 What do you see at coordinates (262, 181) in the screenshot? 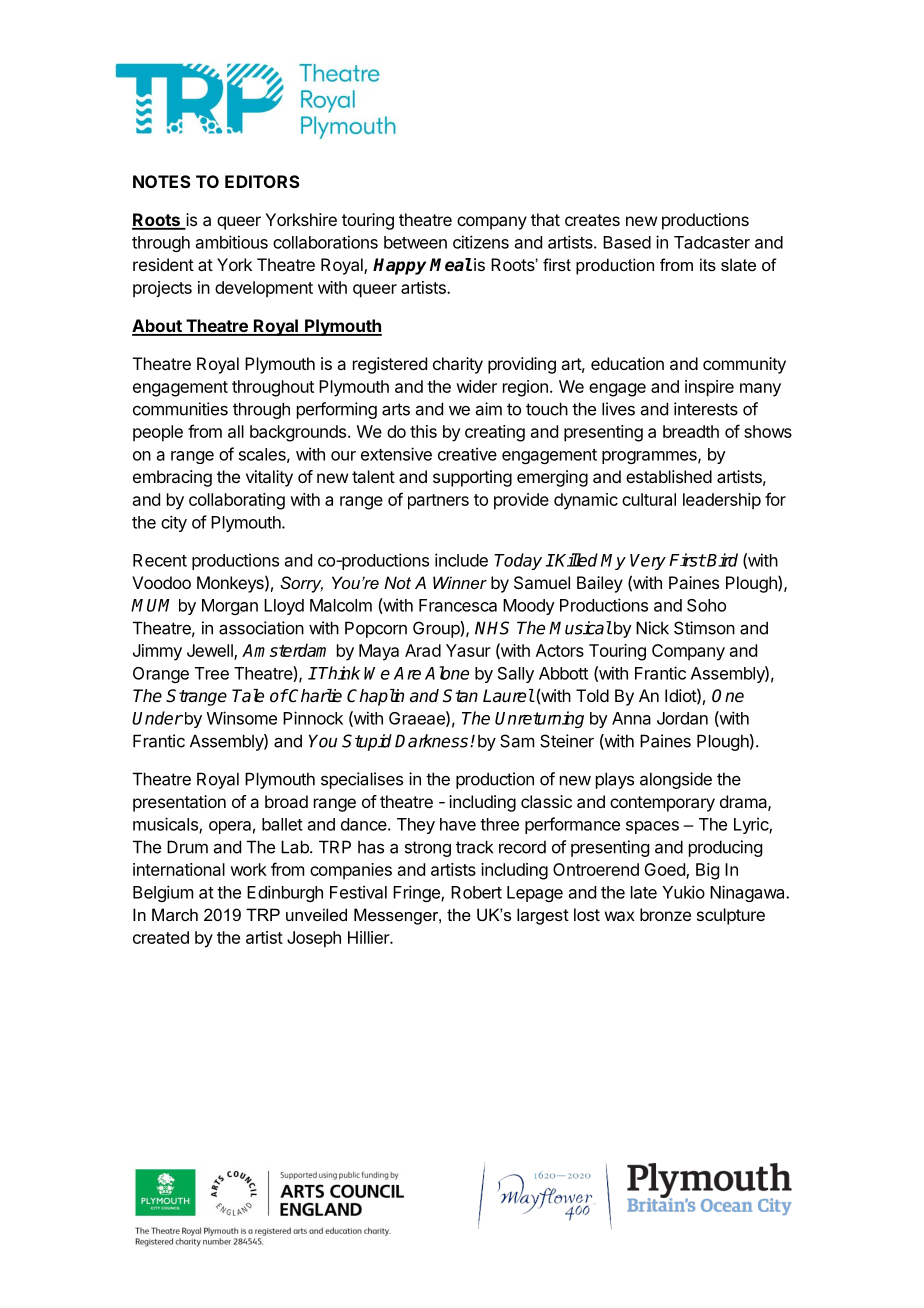
I see `EDITORS` at bounding box center [262, 181].
